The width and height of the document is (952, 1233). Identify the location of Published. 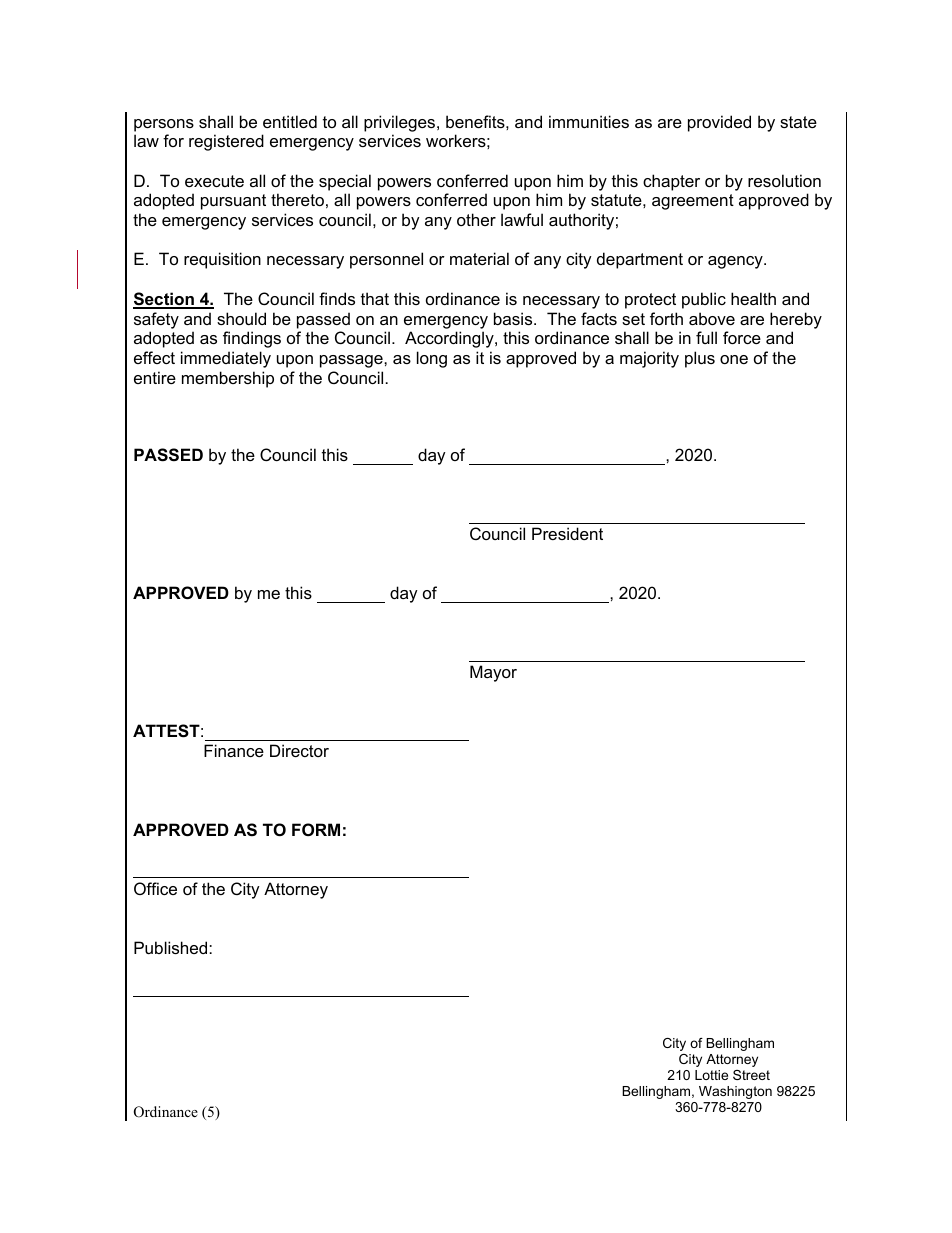
(172, 947).
